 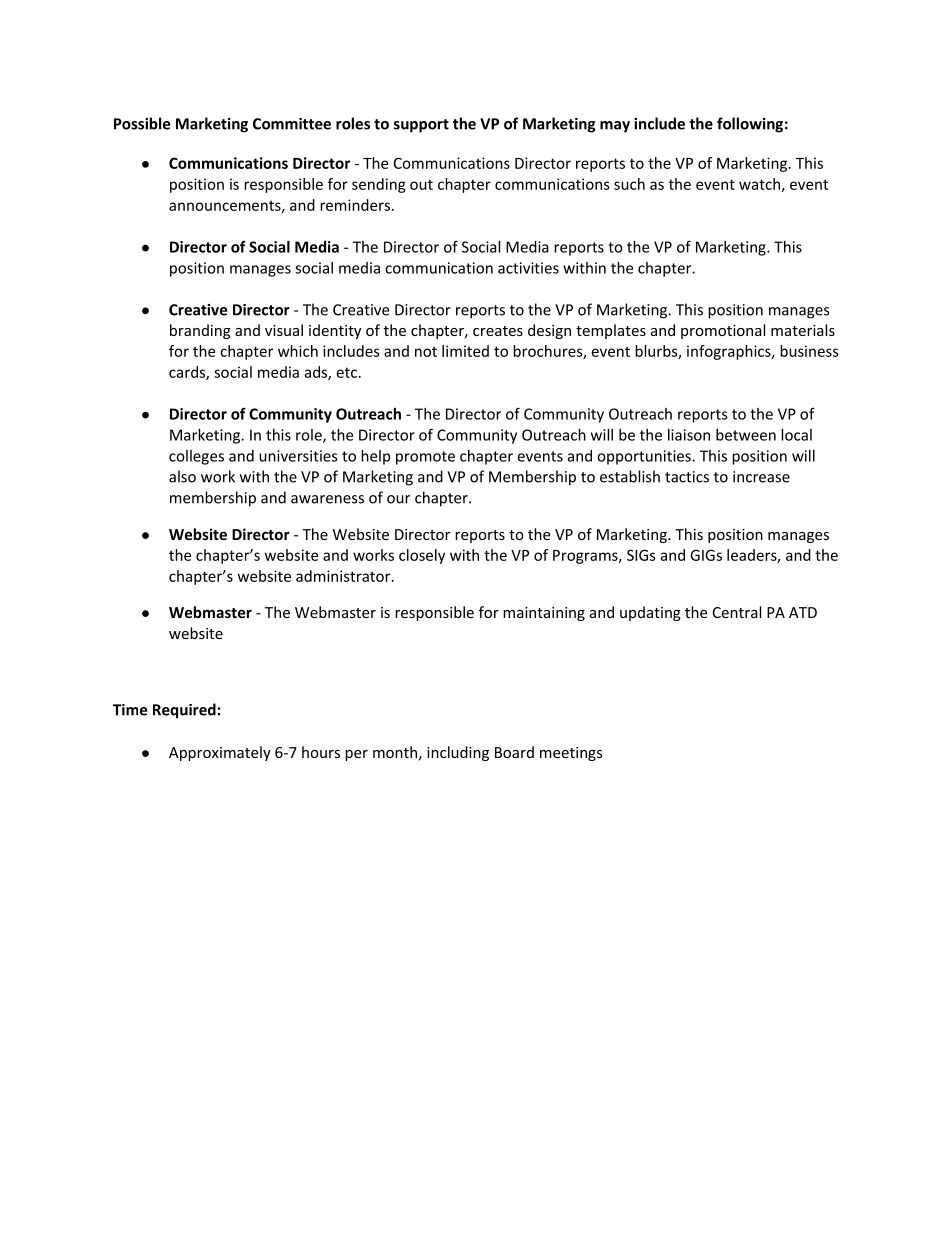 What do you see at coordinates (723, 331) in the screenshot?
I see `promotional` at bounding box center [723, 331].
